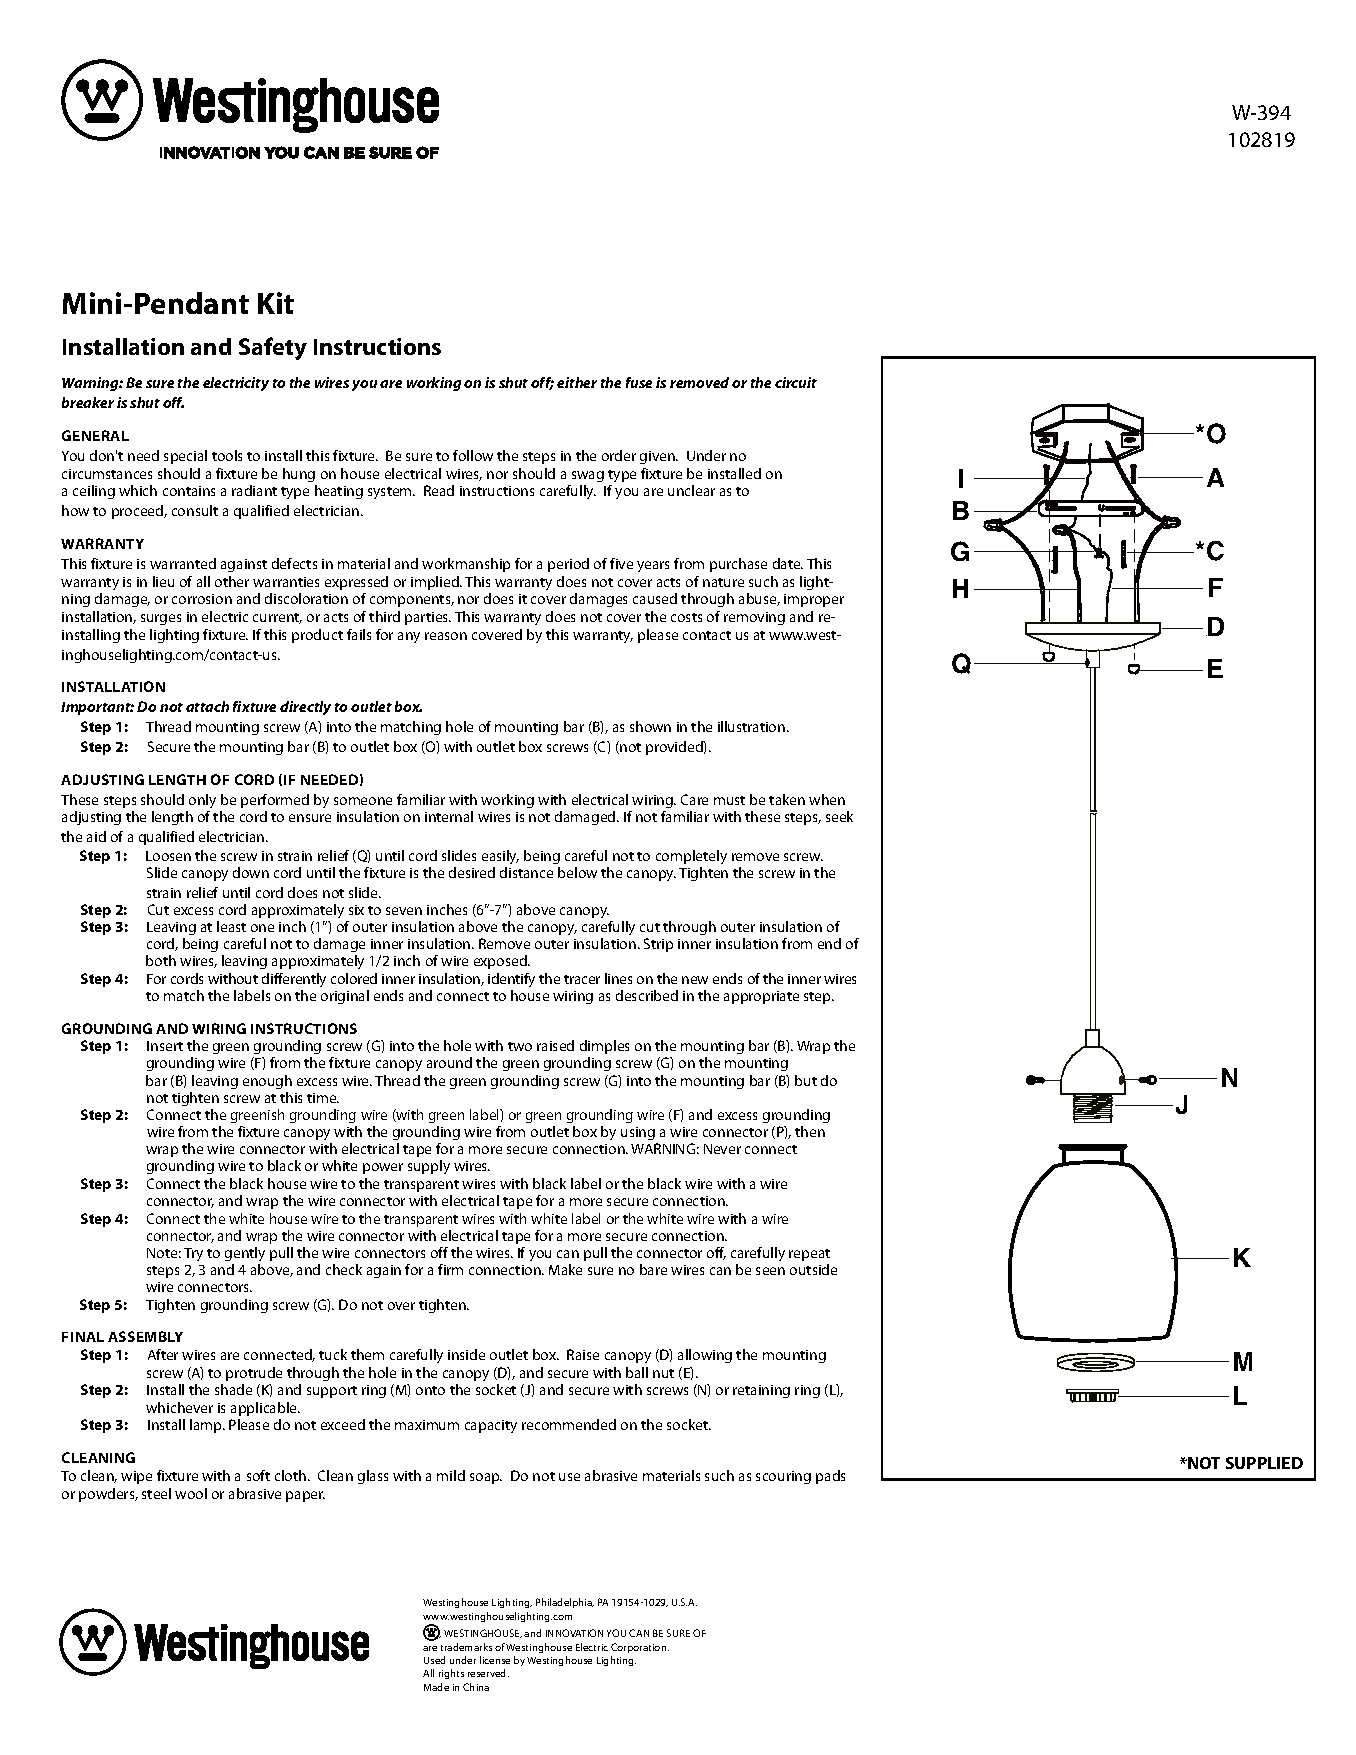  Describe the element at coordinates (639, 382) in the image. I see `fuse` at that location.
